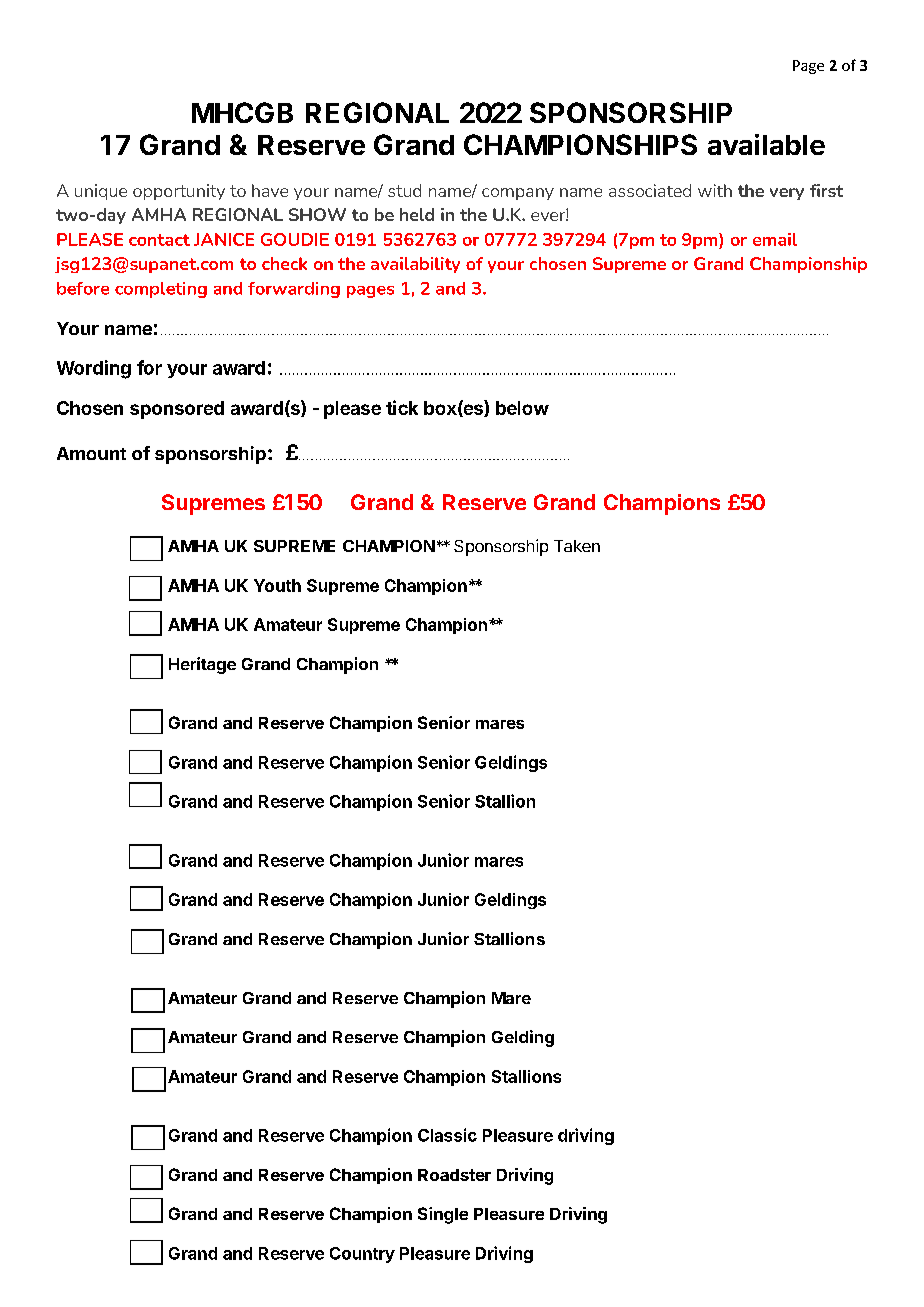 This image has width=924, height=1307. I want to click on tick, so click(402, 407).
